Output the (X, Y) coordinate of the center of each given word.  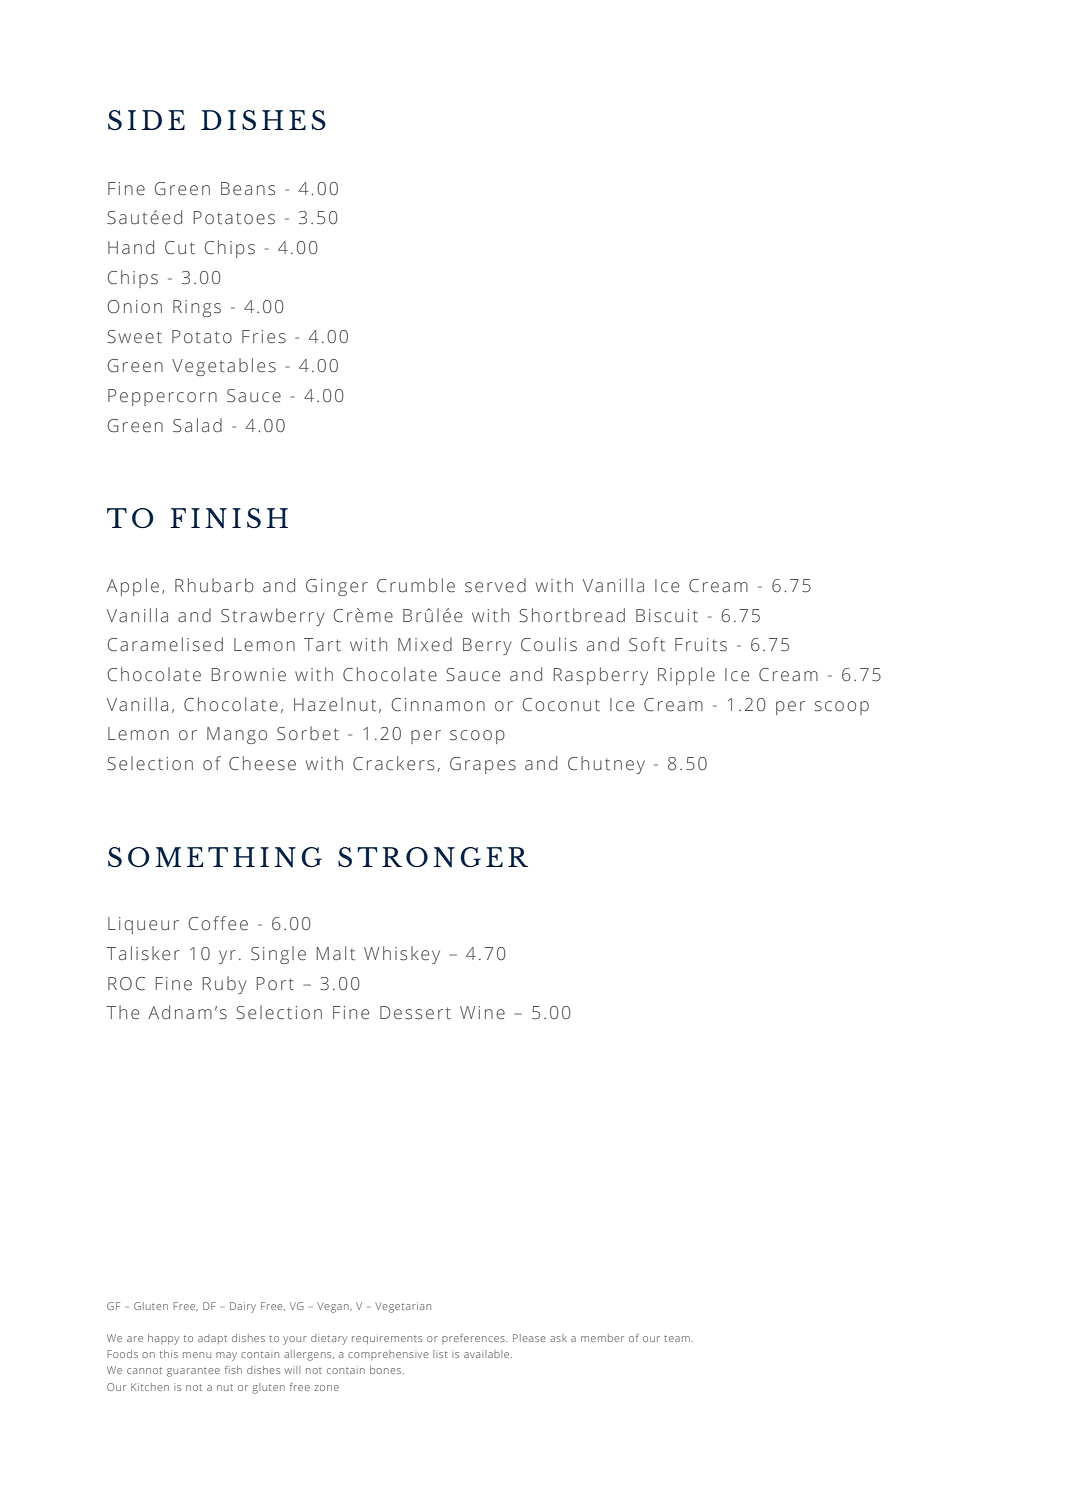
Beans (248, 189)
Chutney (606, 765)
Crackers (393, 763)
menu (197, 1355)
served (495, 585)
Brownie (249, 675)
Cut (180, 248)
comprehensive (388, 1355)
